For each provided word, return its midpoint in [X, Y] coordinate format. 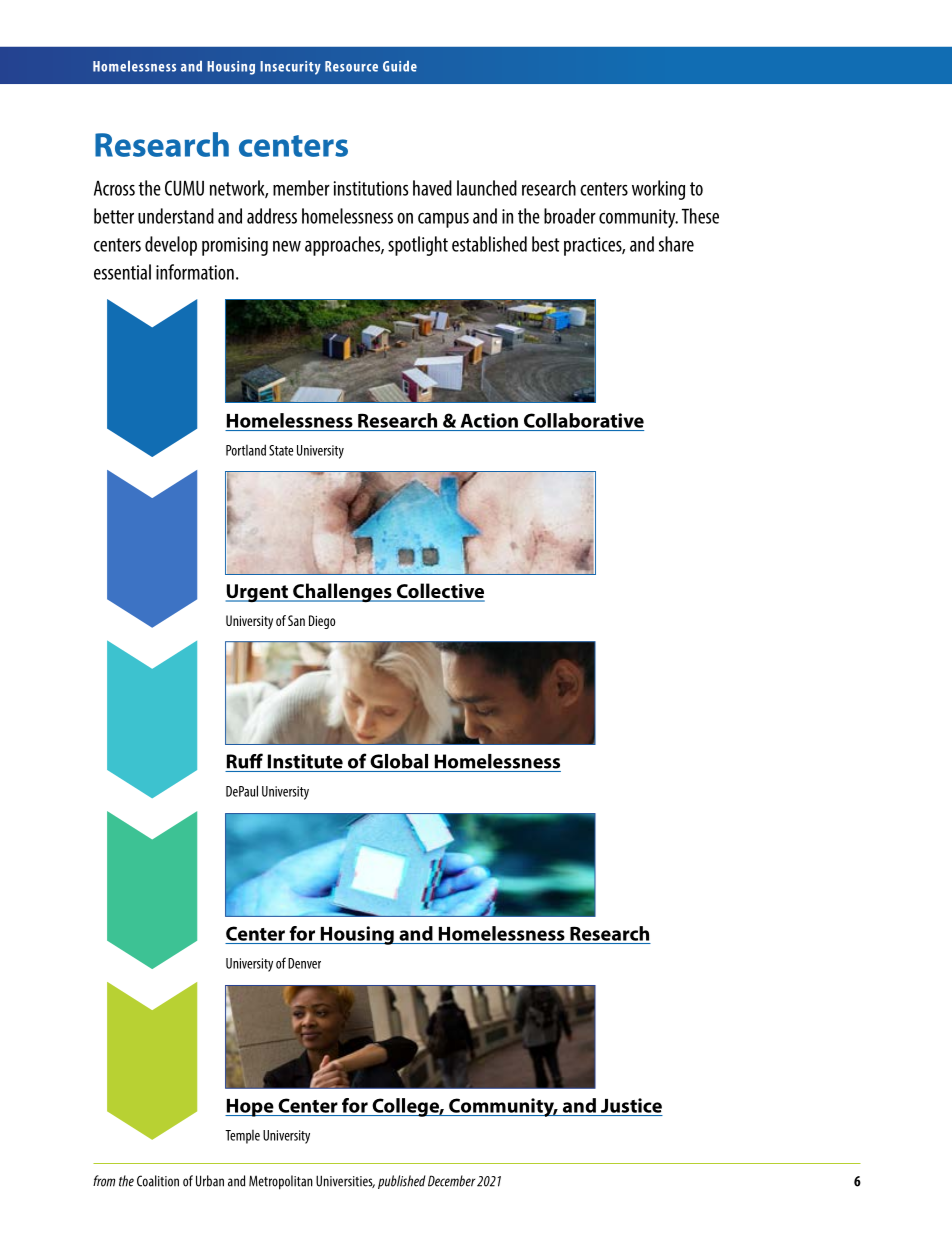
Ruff [245, 761]
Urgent [258, 593]
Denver [304, 963]
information [195, 272]
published [402, 1182]
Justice [631, 1105]
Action [489, 420]
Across [114, 188]
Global [399, 761]
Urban [210, 1181]
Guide [400, 66]
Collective [439, 592]
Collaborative [584, 420]
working [658, 190]
